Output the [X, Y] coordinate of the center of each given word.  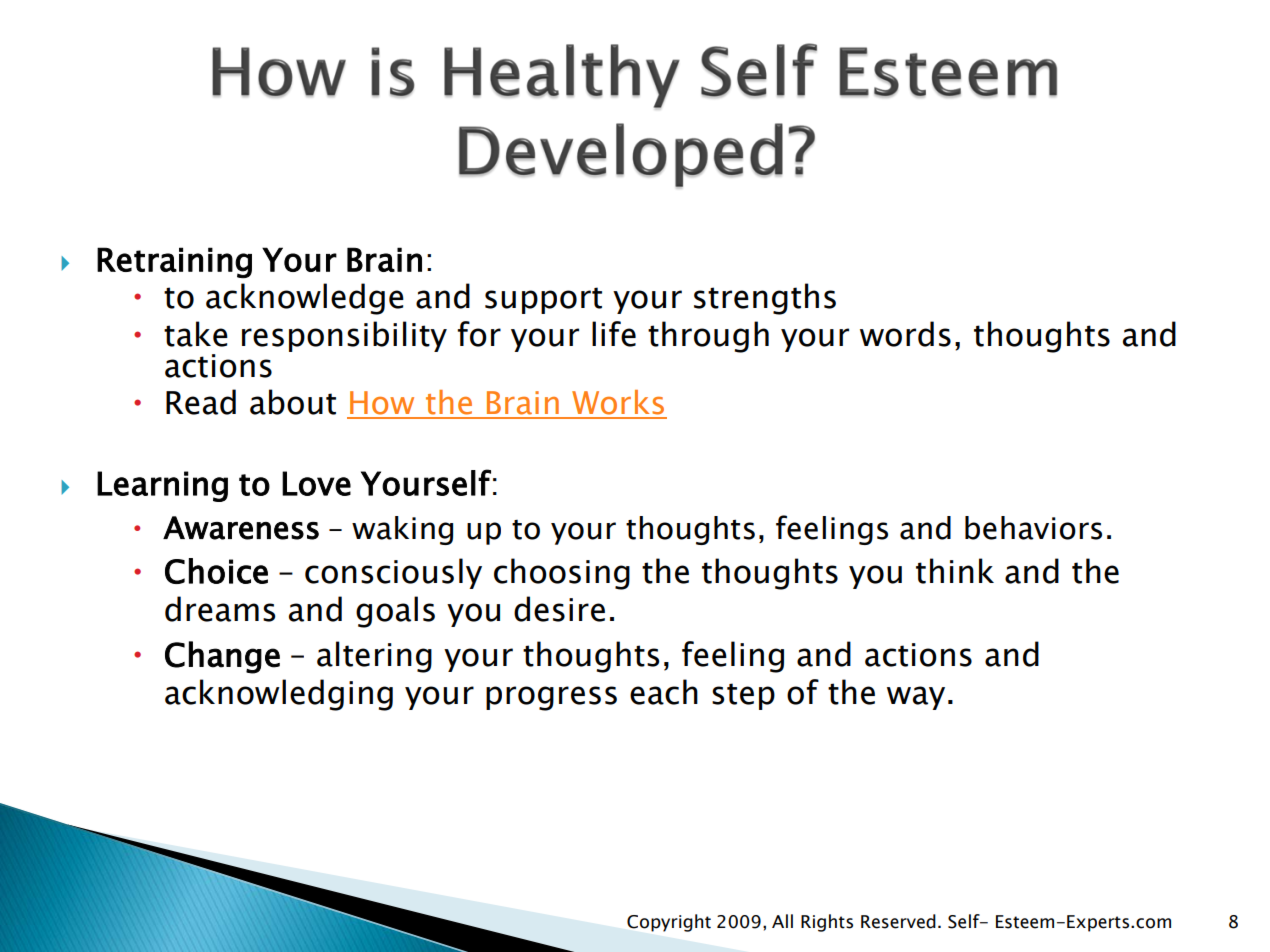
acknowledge [305, 299]
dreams [220, 609]
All [782, 921]
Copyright [669, 923]
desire [559, 609]
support [543, 300]
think [955, 571]
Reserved [898, 921]
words [905, 334]
